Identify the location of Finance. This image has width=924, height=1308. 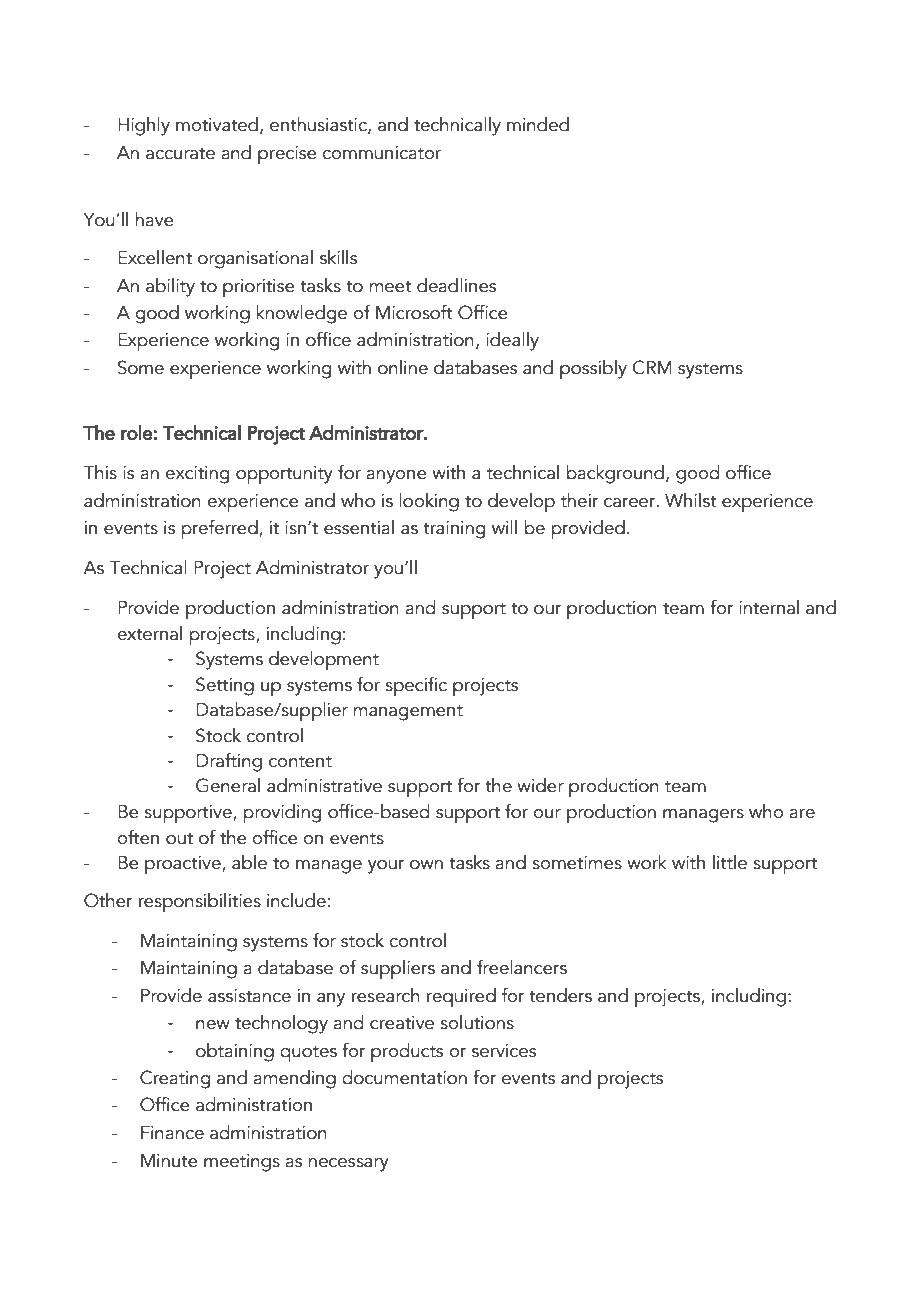
(172, 1133).
